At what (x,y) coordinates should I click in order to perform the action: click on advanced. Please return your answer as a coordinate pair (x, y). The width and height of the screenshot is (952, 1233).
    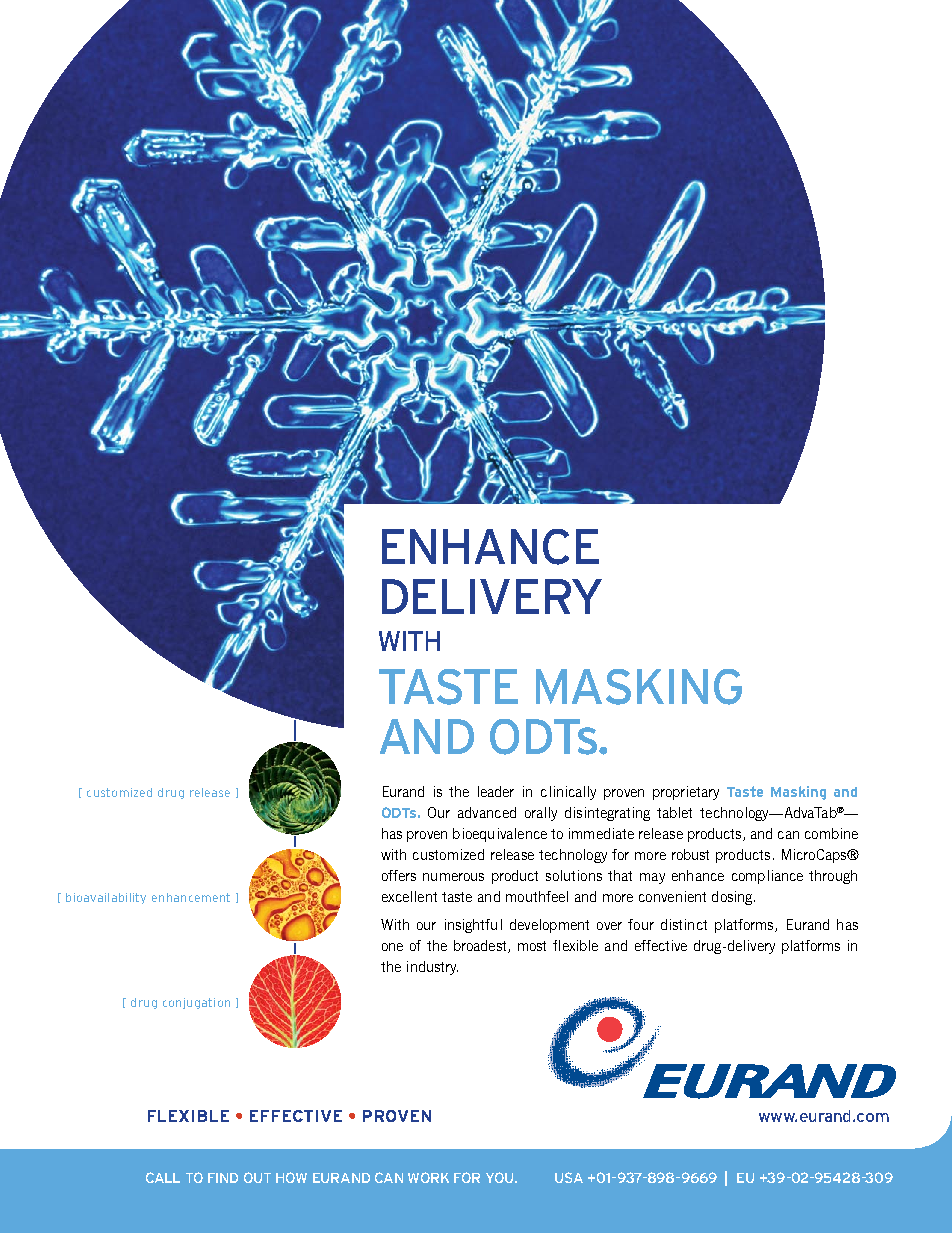
    Looking at the image, I should click on (487, 812).
